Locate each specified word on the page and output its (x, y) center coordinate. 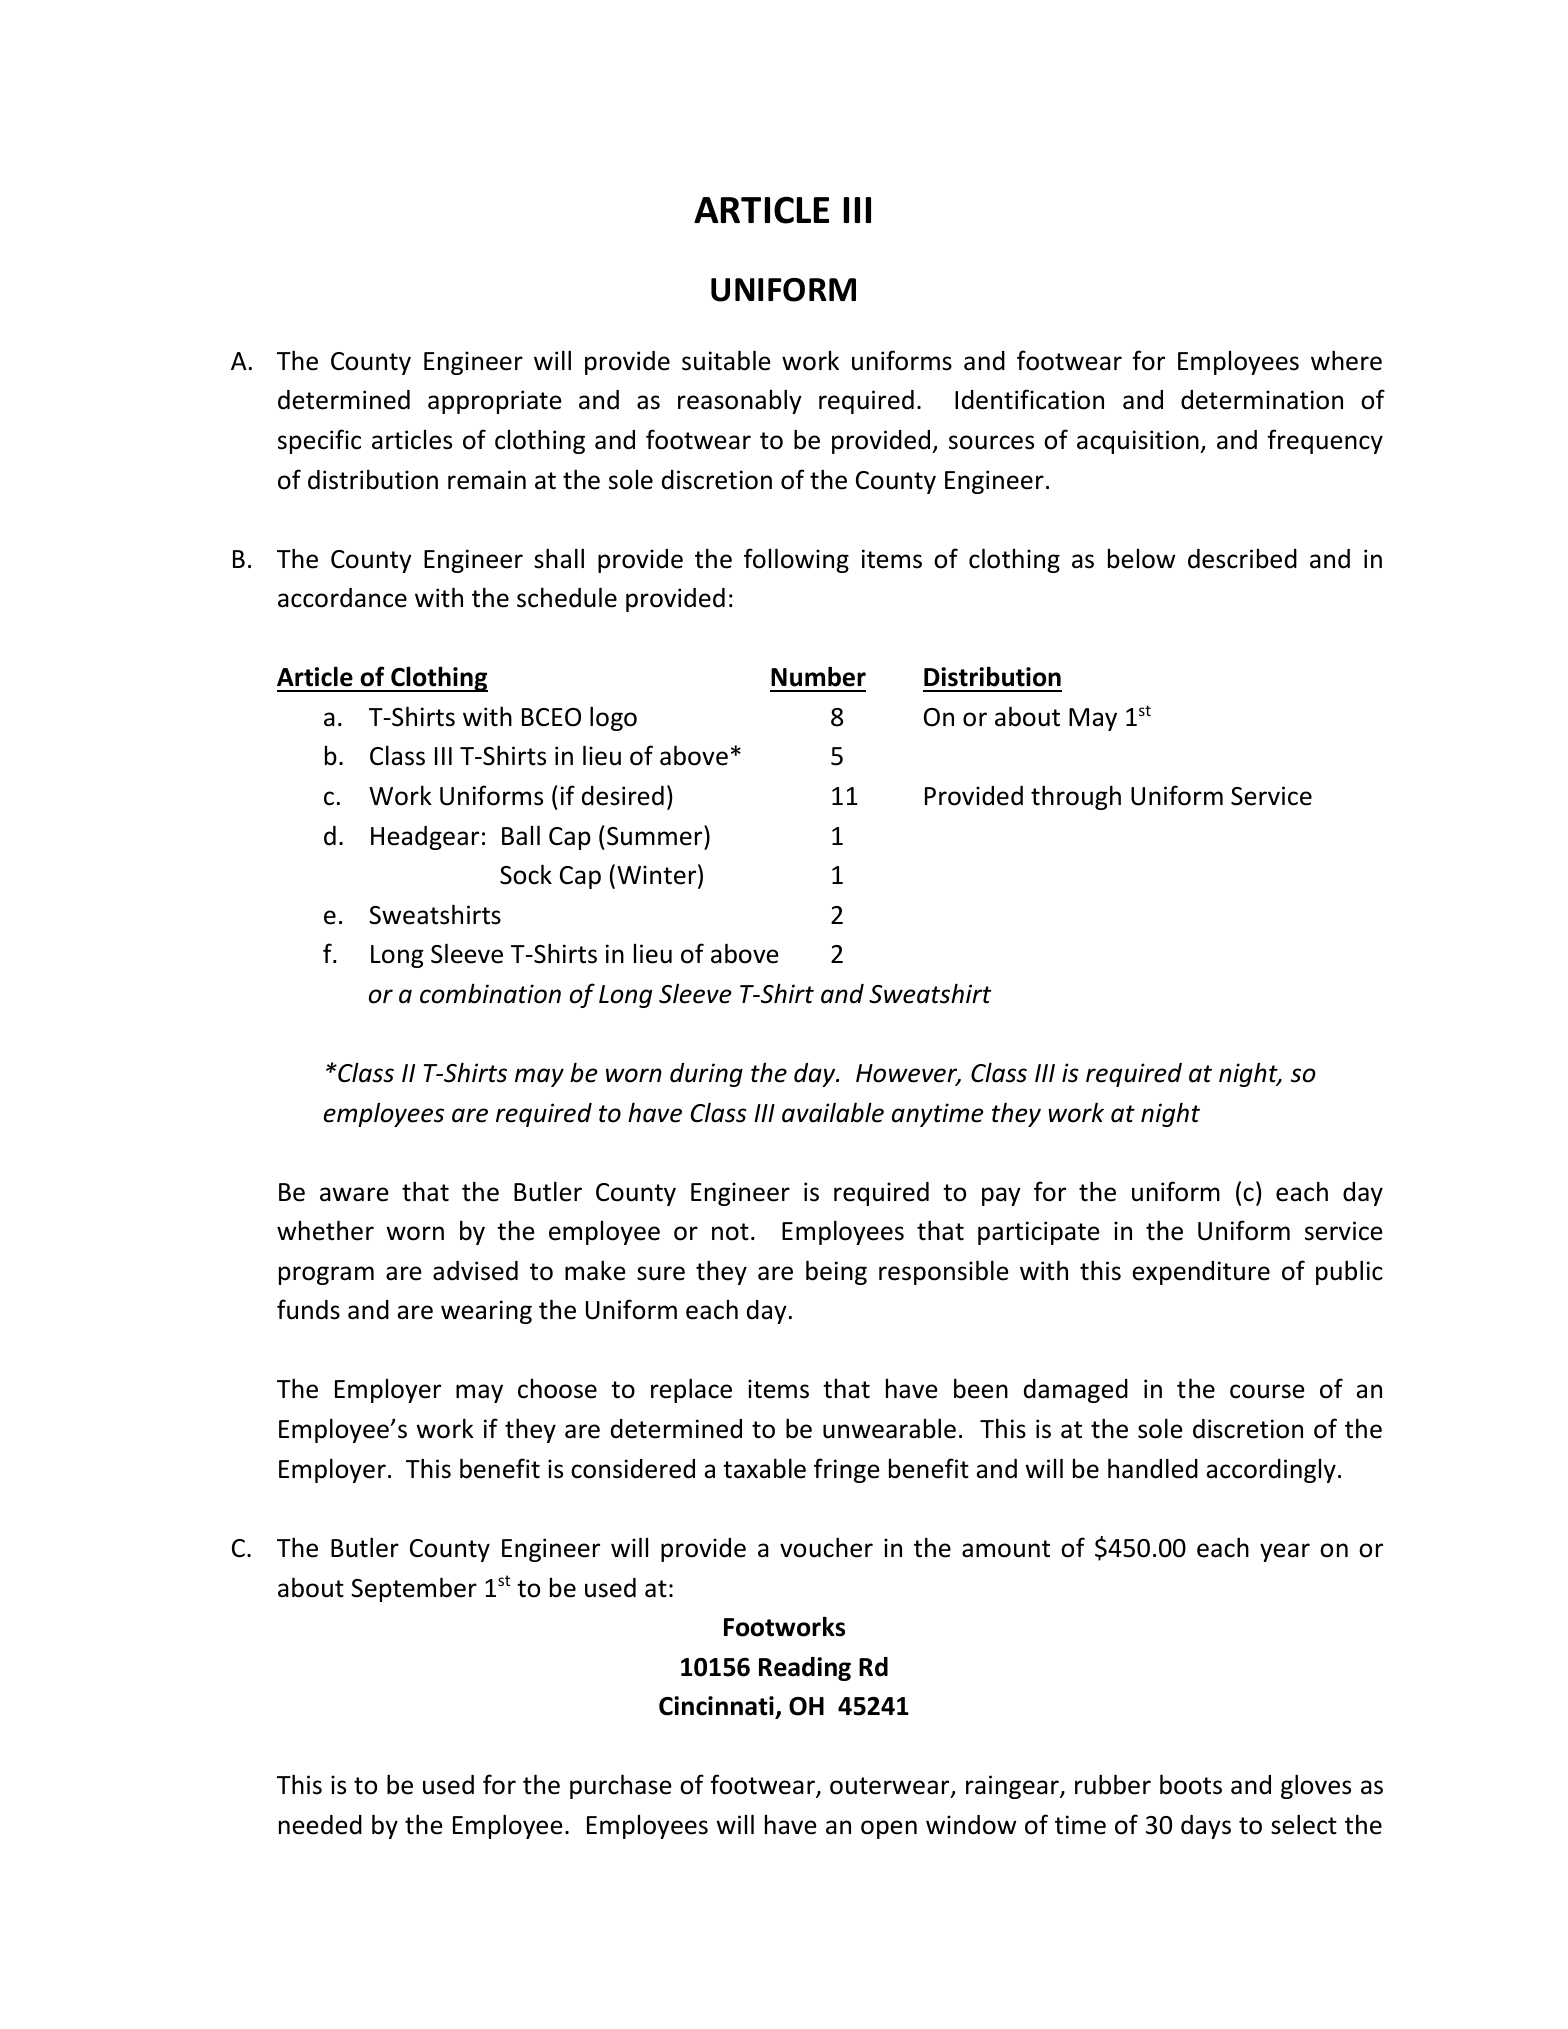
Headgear (425, 838)
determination (1262, 400)
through (1076, 797)
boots (1191, 1784)
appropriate (495, 402)
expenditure (1201, 1273)
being (836, 1272)
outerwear (891, 1787)
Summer (656, 835)
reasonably (740, 401)
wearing (486, 1312)
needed (320, 1825)
